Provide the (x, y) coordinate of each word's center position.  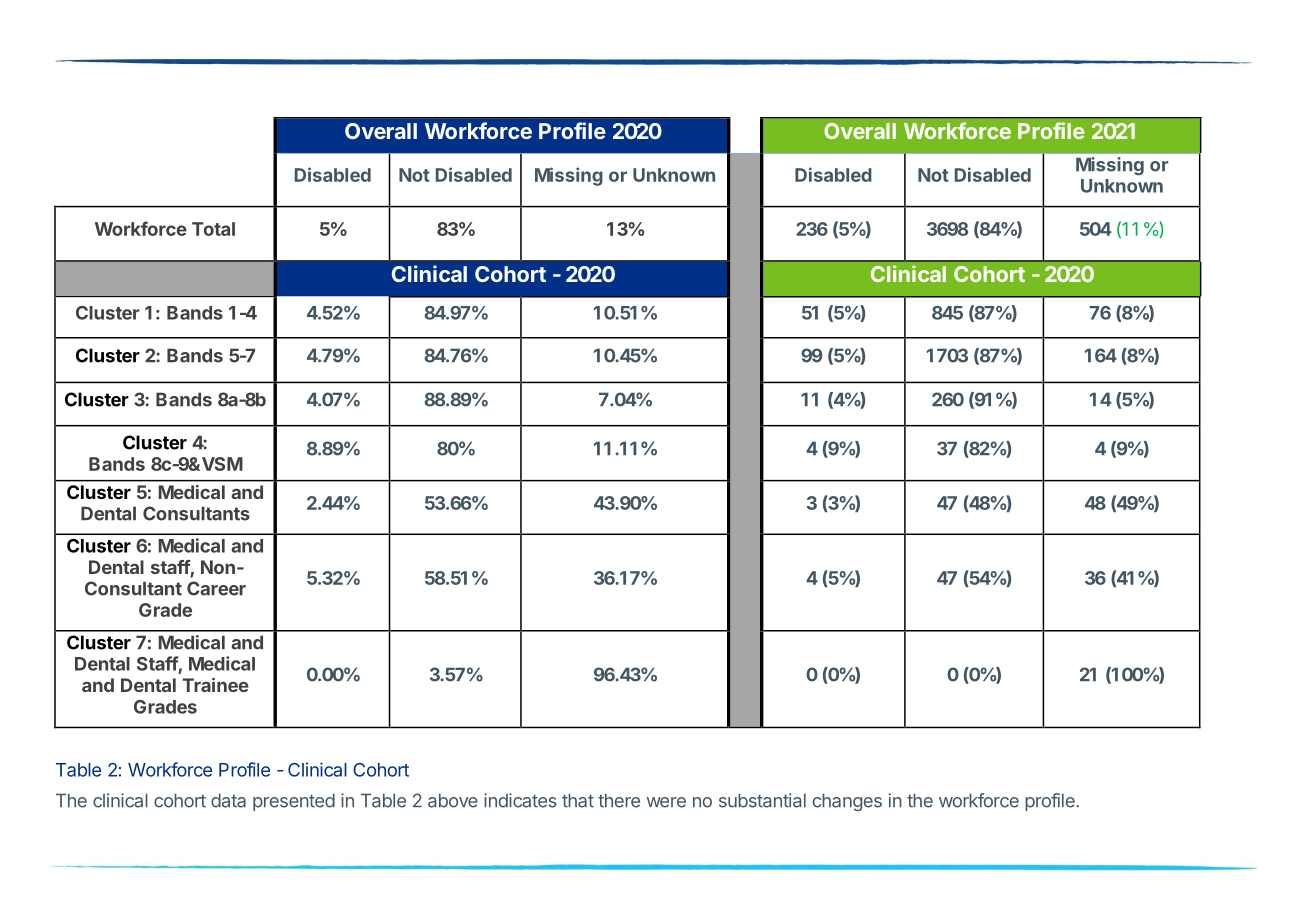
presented (294, 802)
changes (847, 802)
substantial (762, 800)
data (228, 800)
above (453, 800)
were (666, 802)
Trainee (215, 685)
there (619, 800)
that (578, 800)
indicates (520, 800)
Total (213, 229)
